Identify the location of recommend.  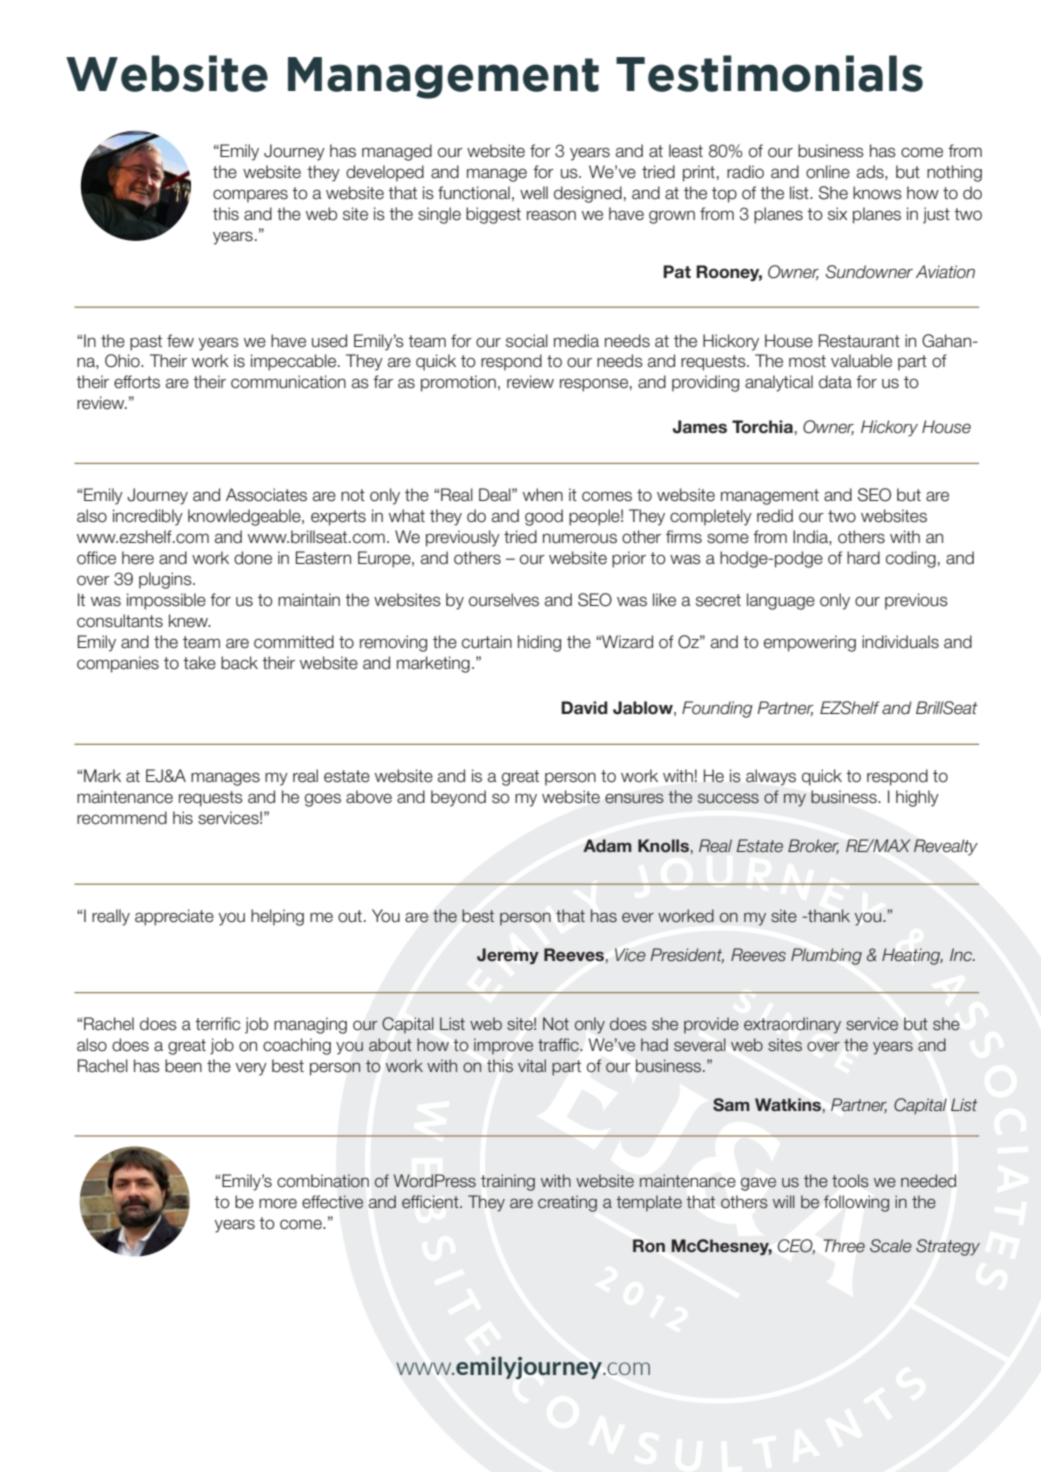
(122, 818).
